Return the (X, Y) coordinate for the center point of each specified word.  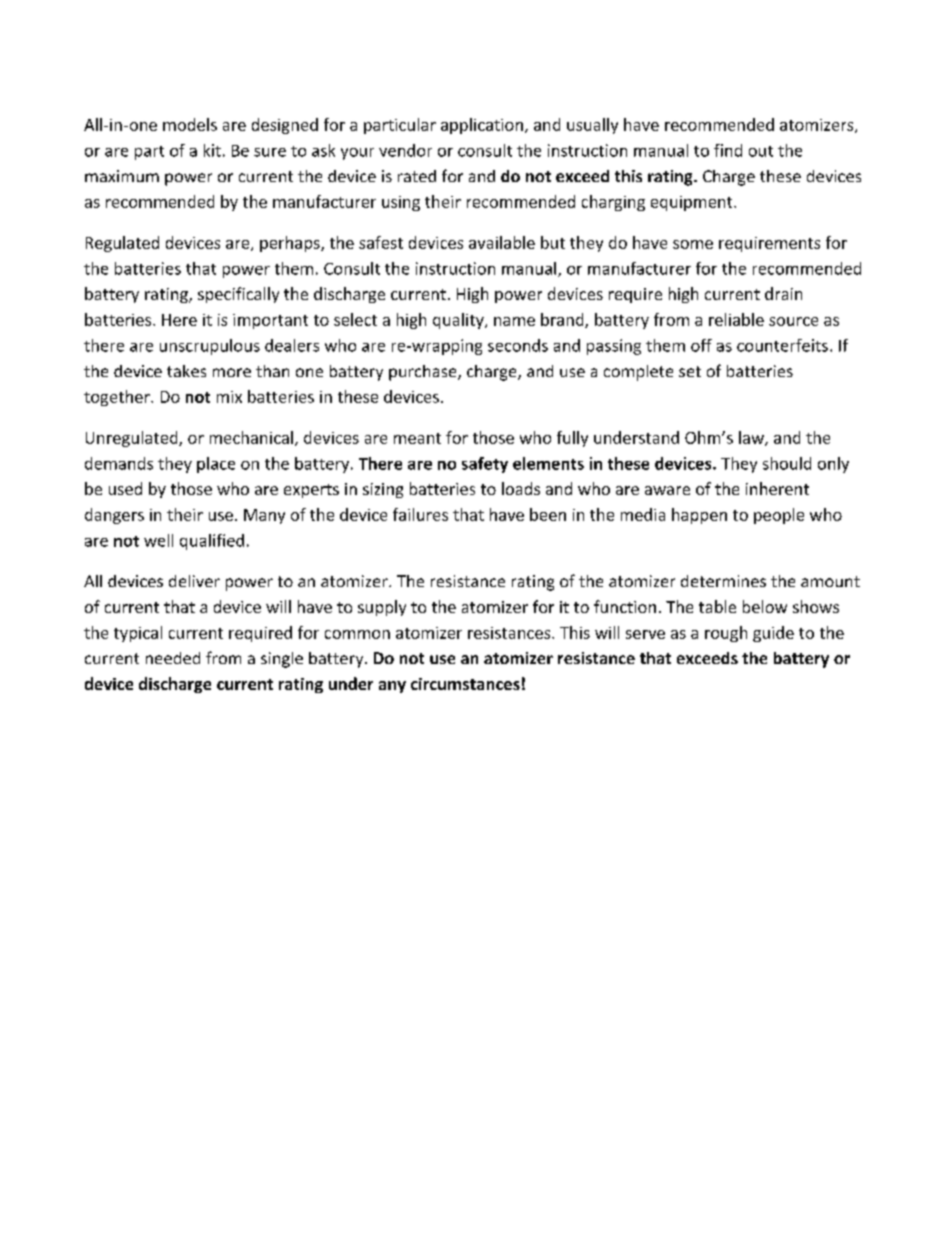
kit (212, 150)
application (482, 126)
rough (726, 634)
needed (173, 658)
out (761, 151)
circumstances (465, 684)
